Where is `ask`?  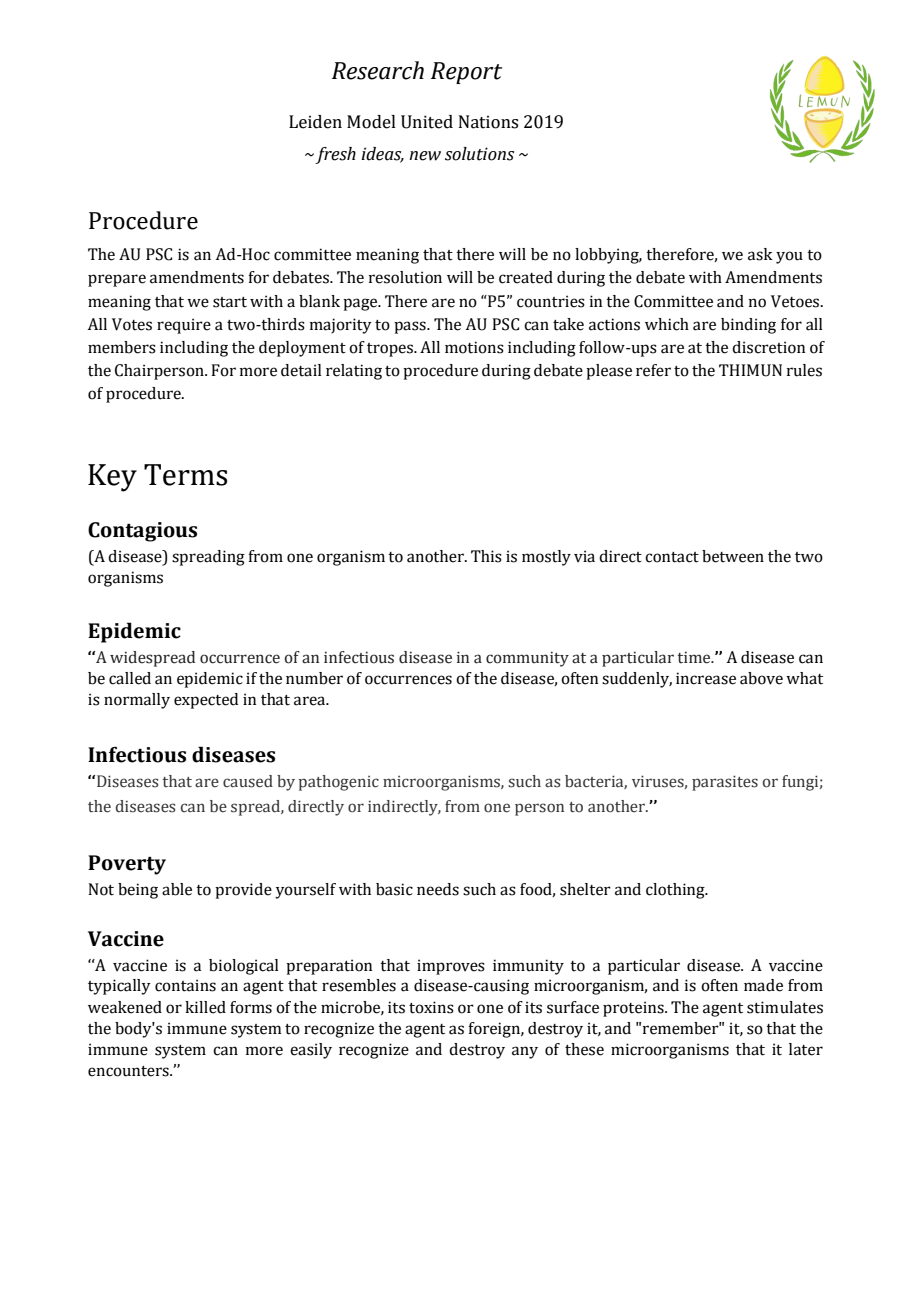
ask is located at coordinates (760, 254).
